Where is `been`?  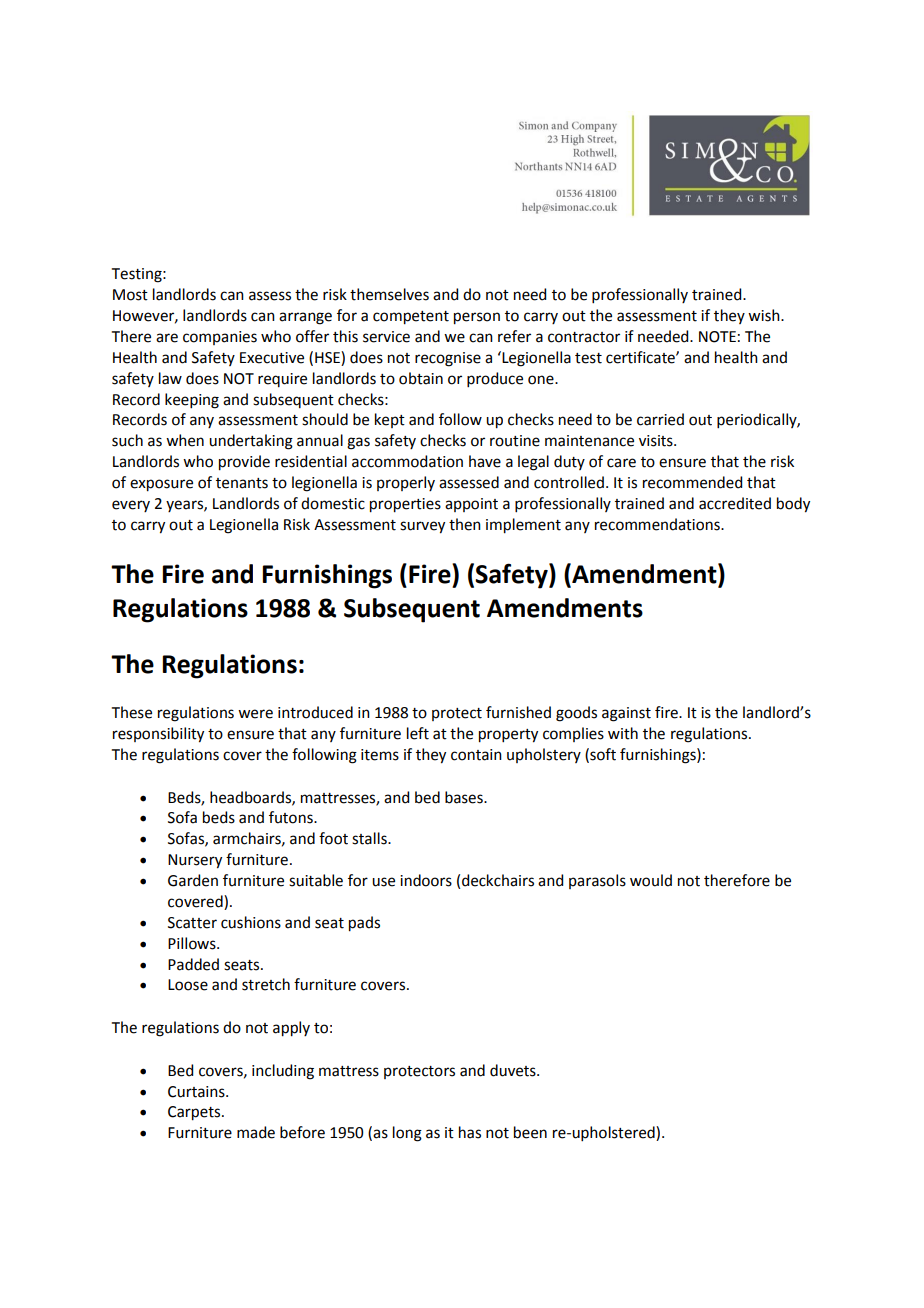 been is located at coordinates (530, 1132).
